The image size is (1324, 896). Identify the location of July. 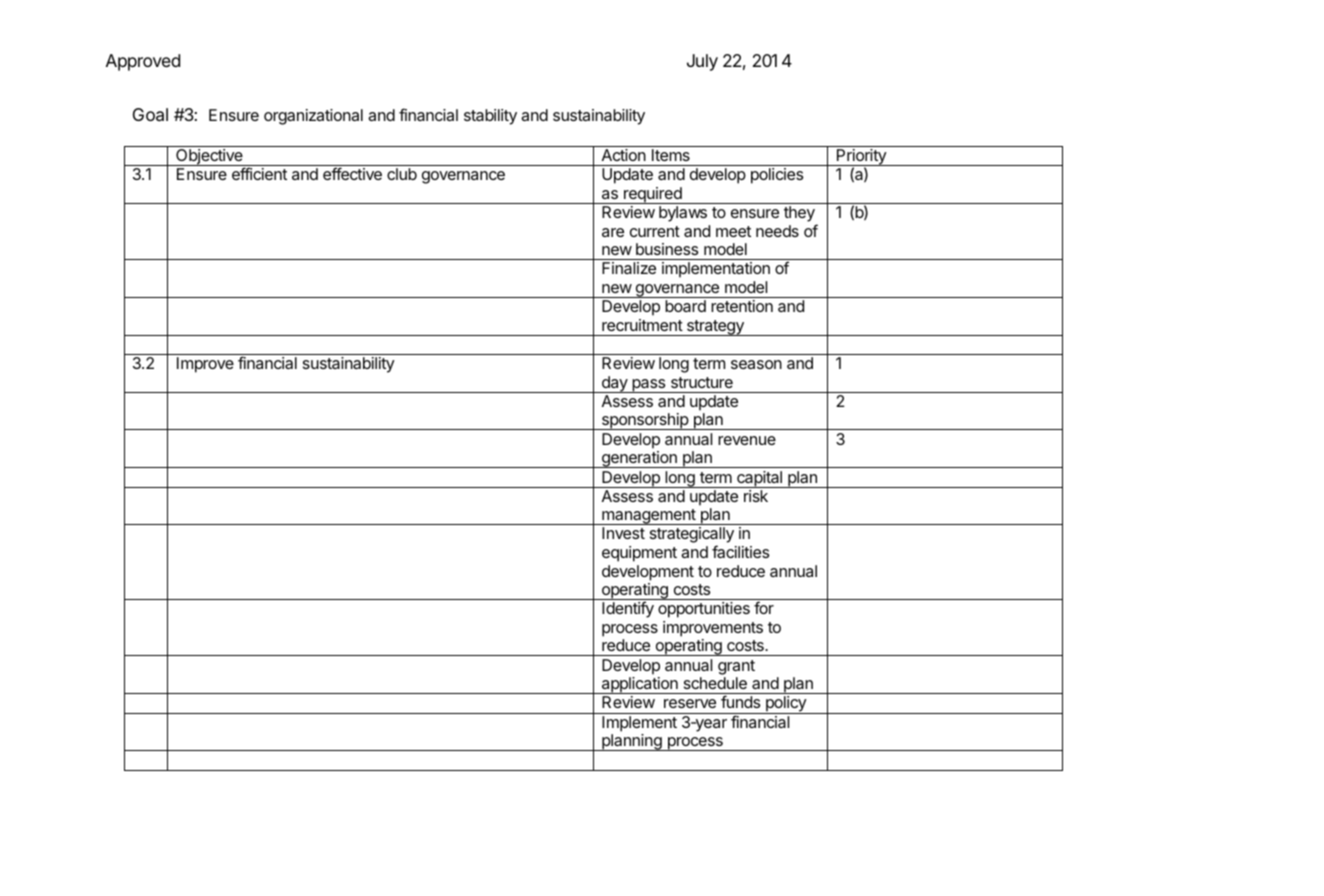
(702, 62).
